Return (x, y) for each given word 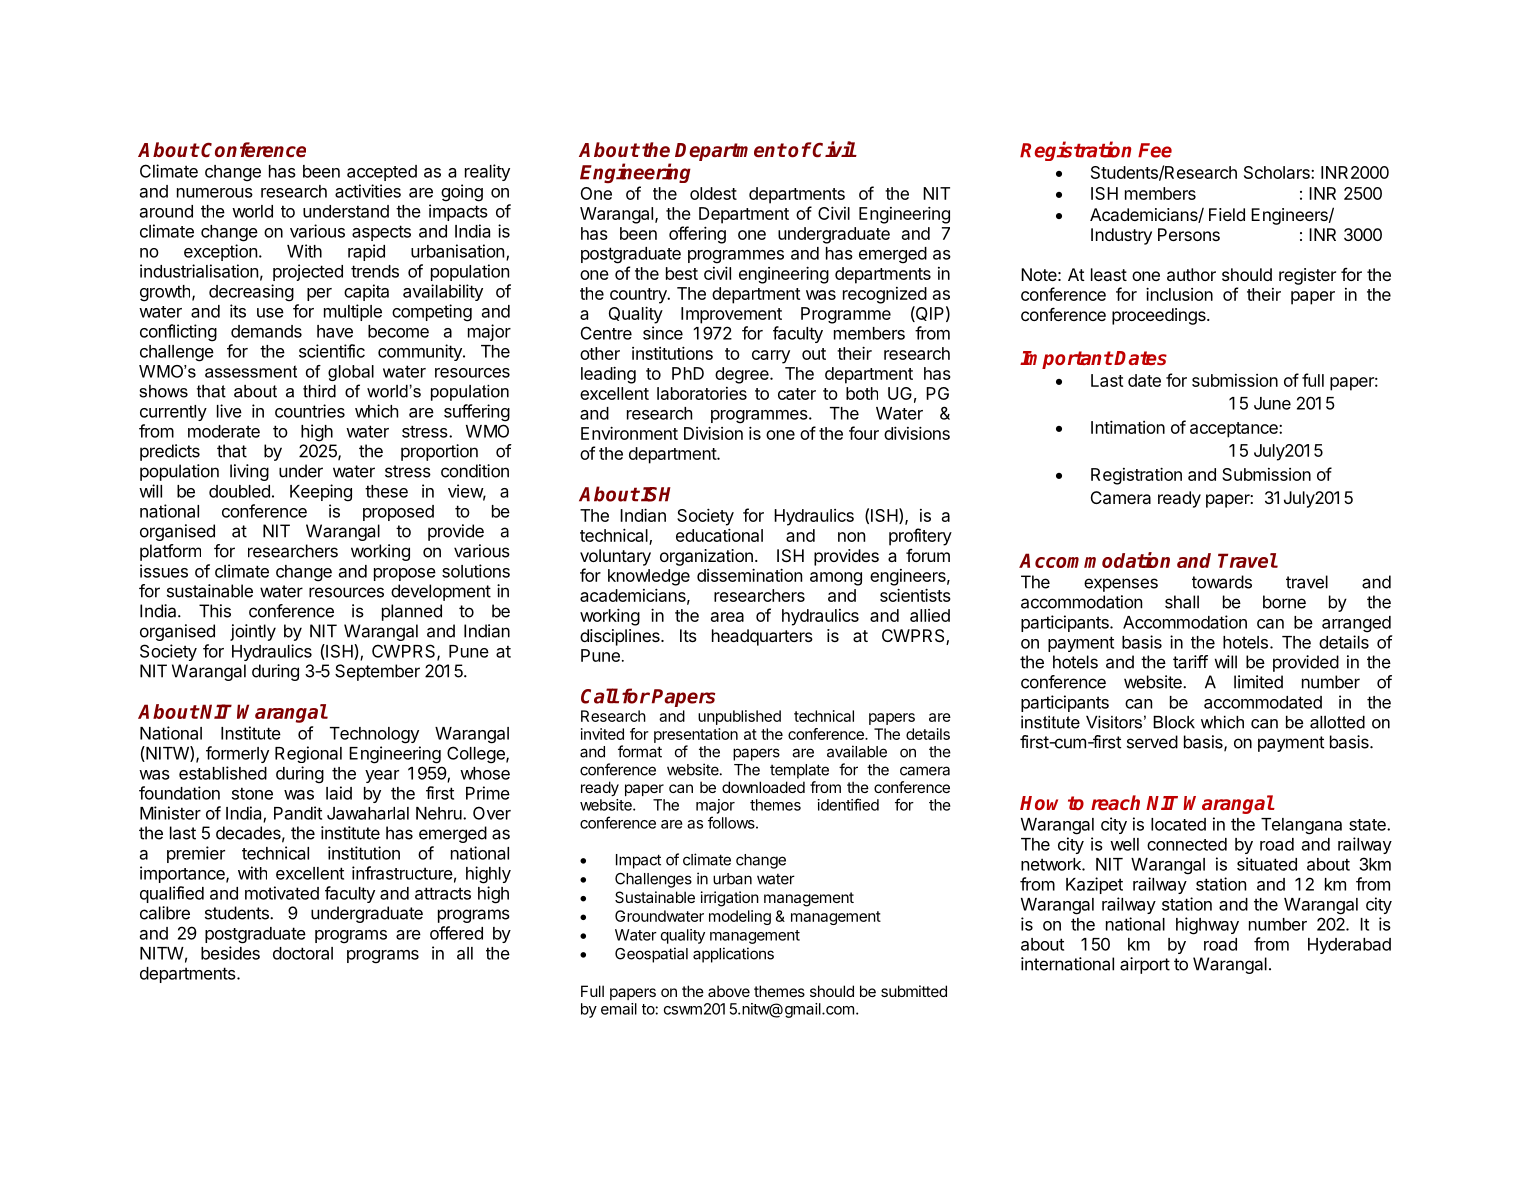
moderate (224, 431)
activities (368, 191)
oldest (713, 193)
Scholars (1278, 172)
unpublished (739, 717)
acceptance (1235, 430)
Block (1174, 722)
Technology (374, 735)
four (864, 433)
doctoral (303, 953)
